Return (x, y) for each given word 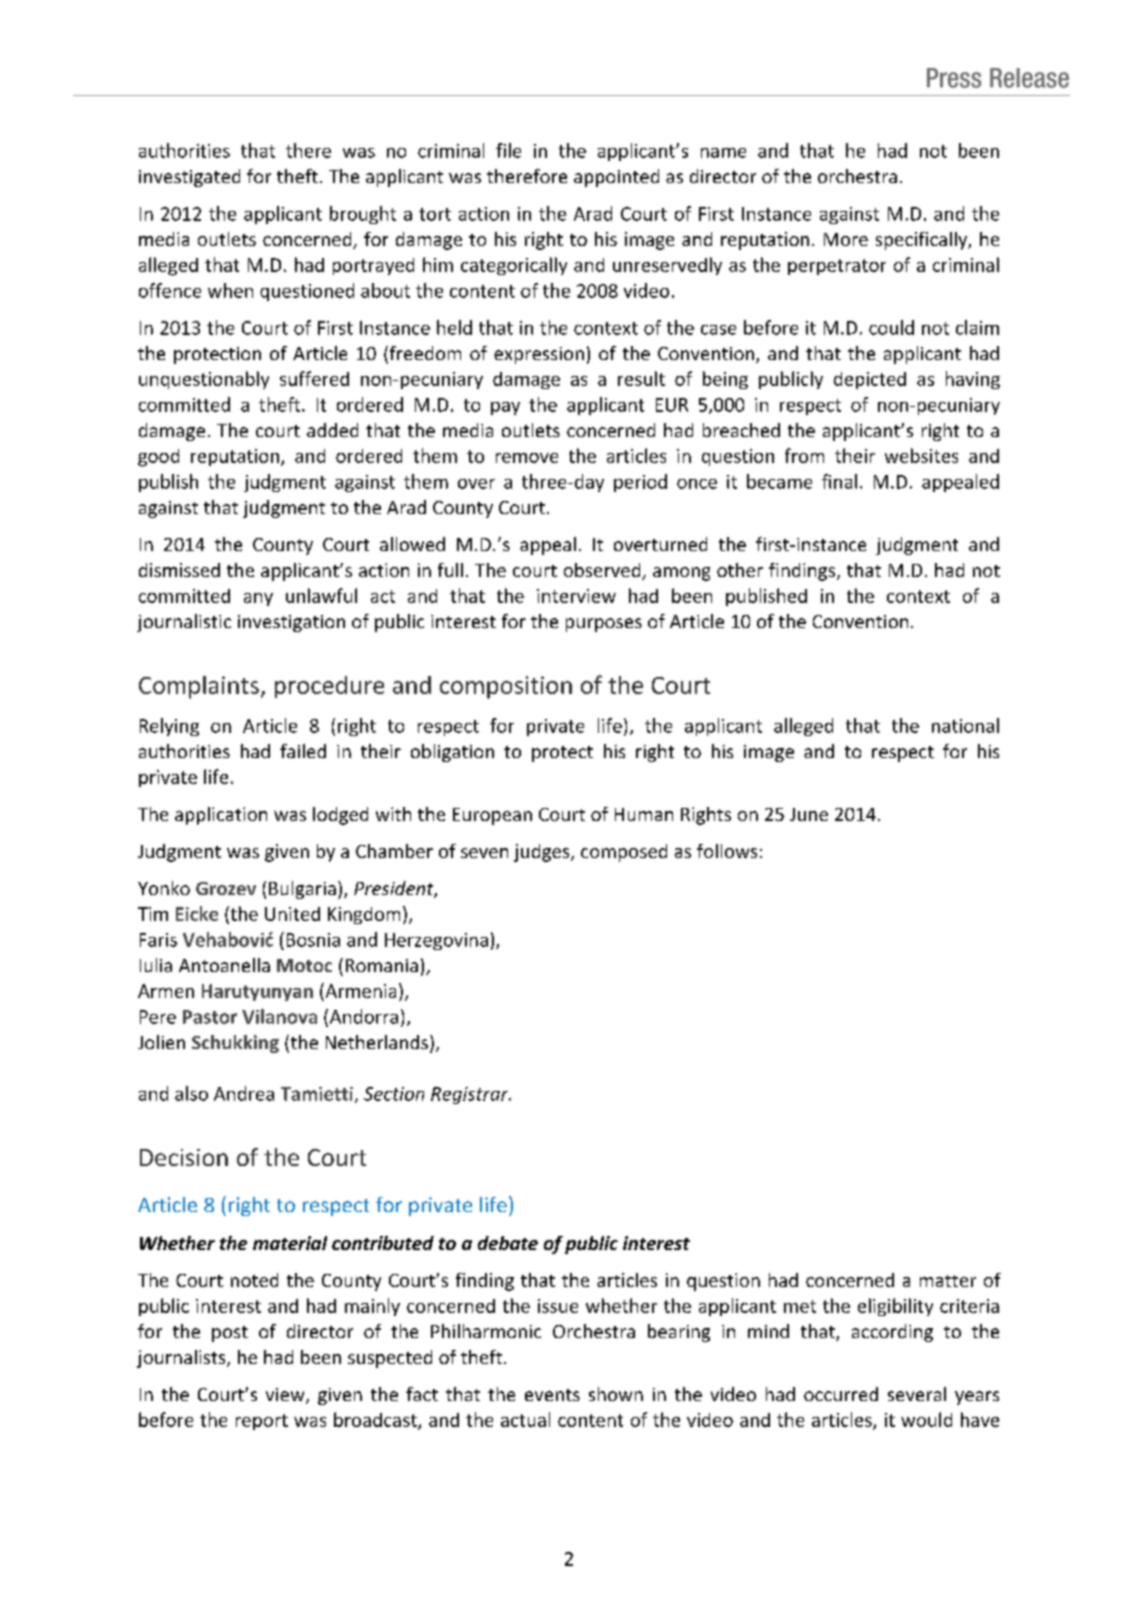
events (552, 1395)
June (809, 814)
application (221, 816)
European (492, 816)
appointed (616, 178)
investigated (189, 178)
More (846, 239)
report (262, 1422)
